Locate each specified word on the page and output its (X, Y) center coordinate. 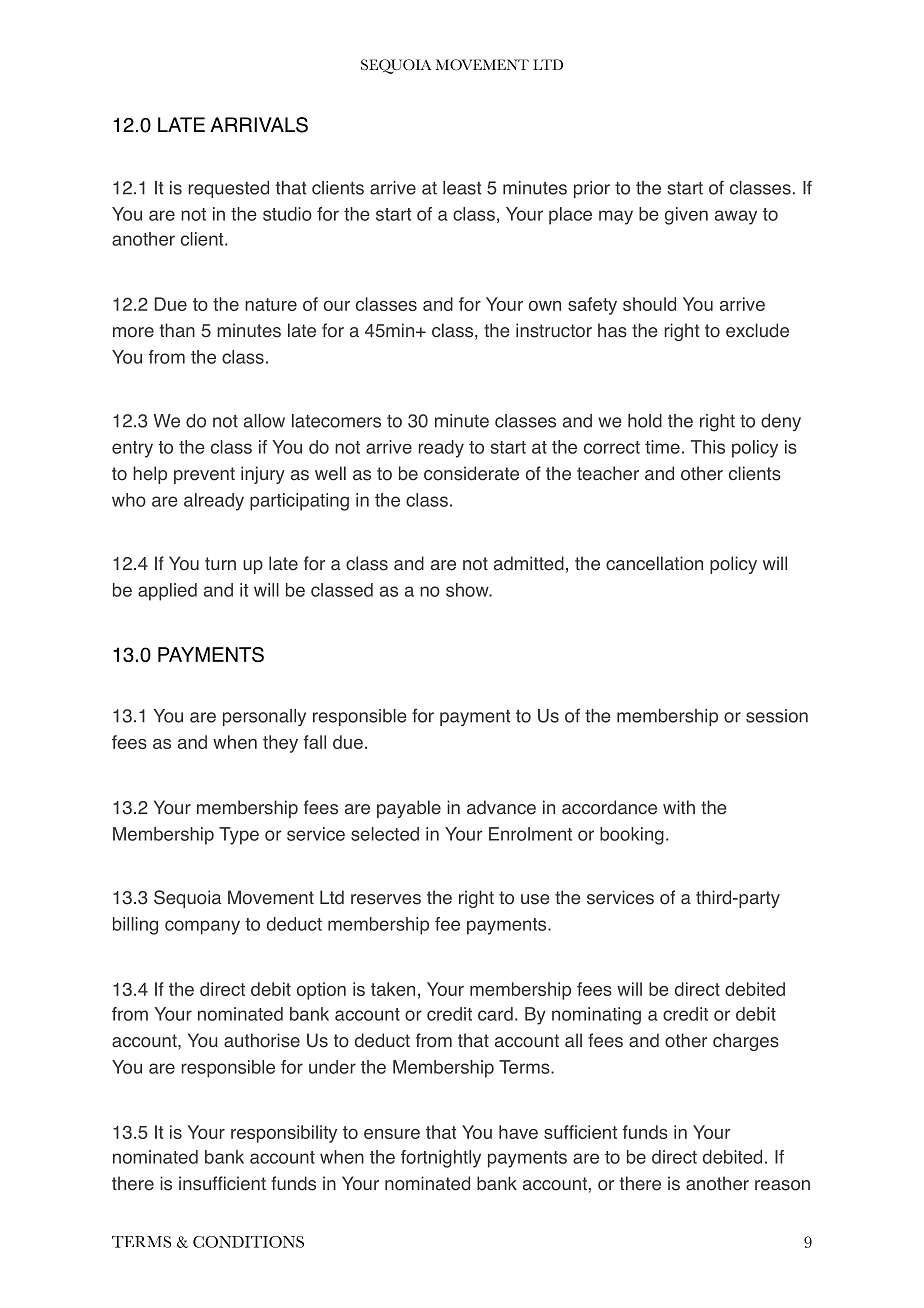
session (777, 716)
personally (264, 717)
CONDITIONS (248, 1242)
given (686, 216)
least (462, 188)
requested (229, 189)
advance (501, 807)
